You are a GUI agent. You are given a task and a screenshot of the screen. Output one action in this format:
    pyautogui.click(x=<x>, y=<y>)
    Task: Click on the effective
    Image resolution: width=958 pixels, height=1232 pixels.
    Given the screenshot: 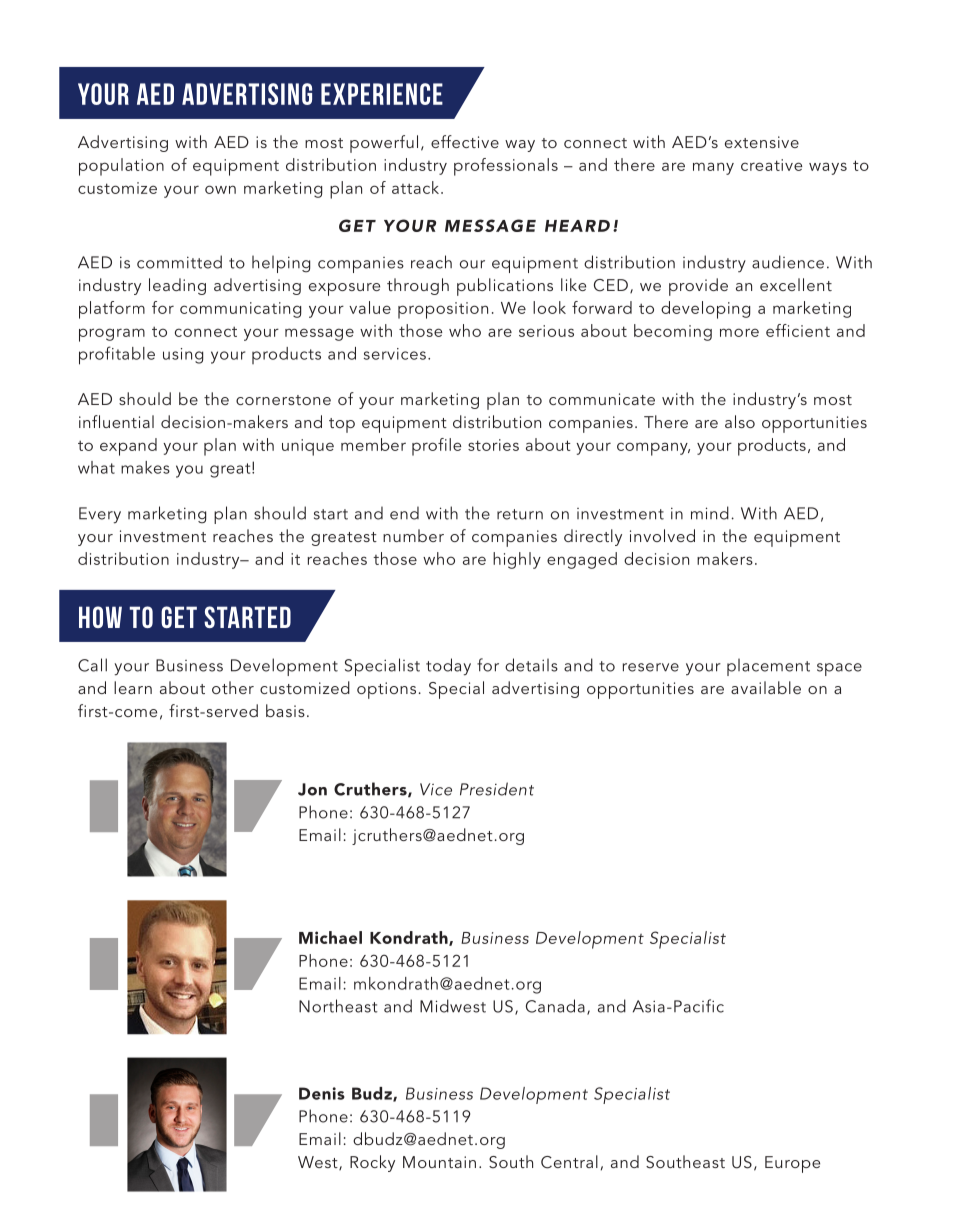 What is the action you would take?
    pyautogui.click(x=465, y=141)
